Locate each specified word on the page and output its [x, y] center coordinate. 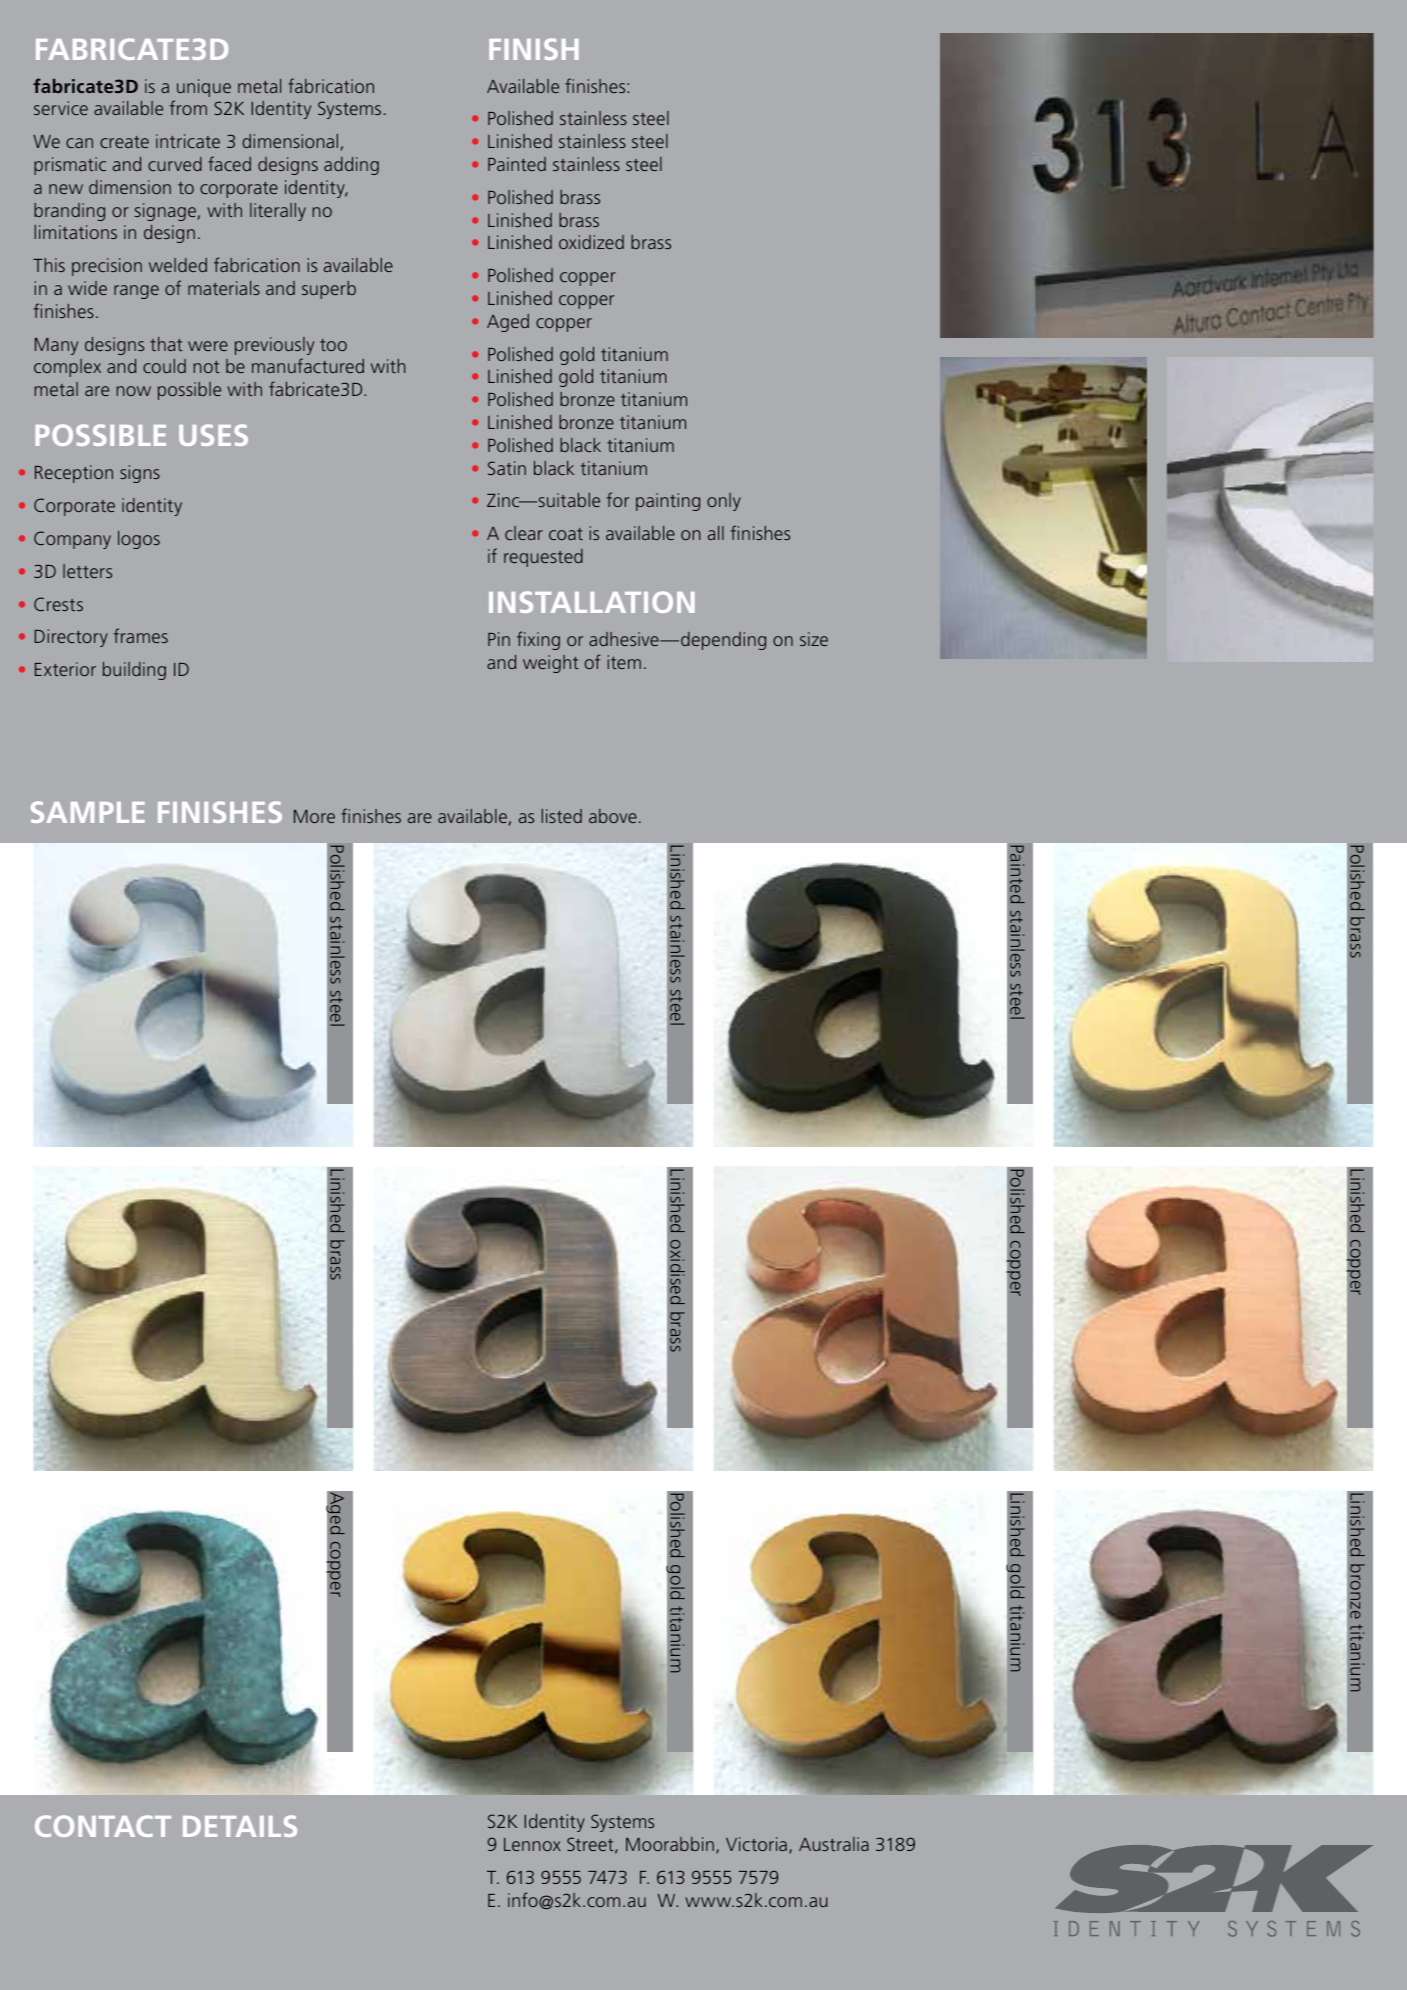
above [613, 816]
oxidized [591, 242]
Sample [88, 812]
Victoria [756, 1844]
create [124, 142]
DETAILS [240, 1826]
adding [351, 166]
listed [562, 816]
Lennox [532, 1844]
